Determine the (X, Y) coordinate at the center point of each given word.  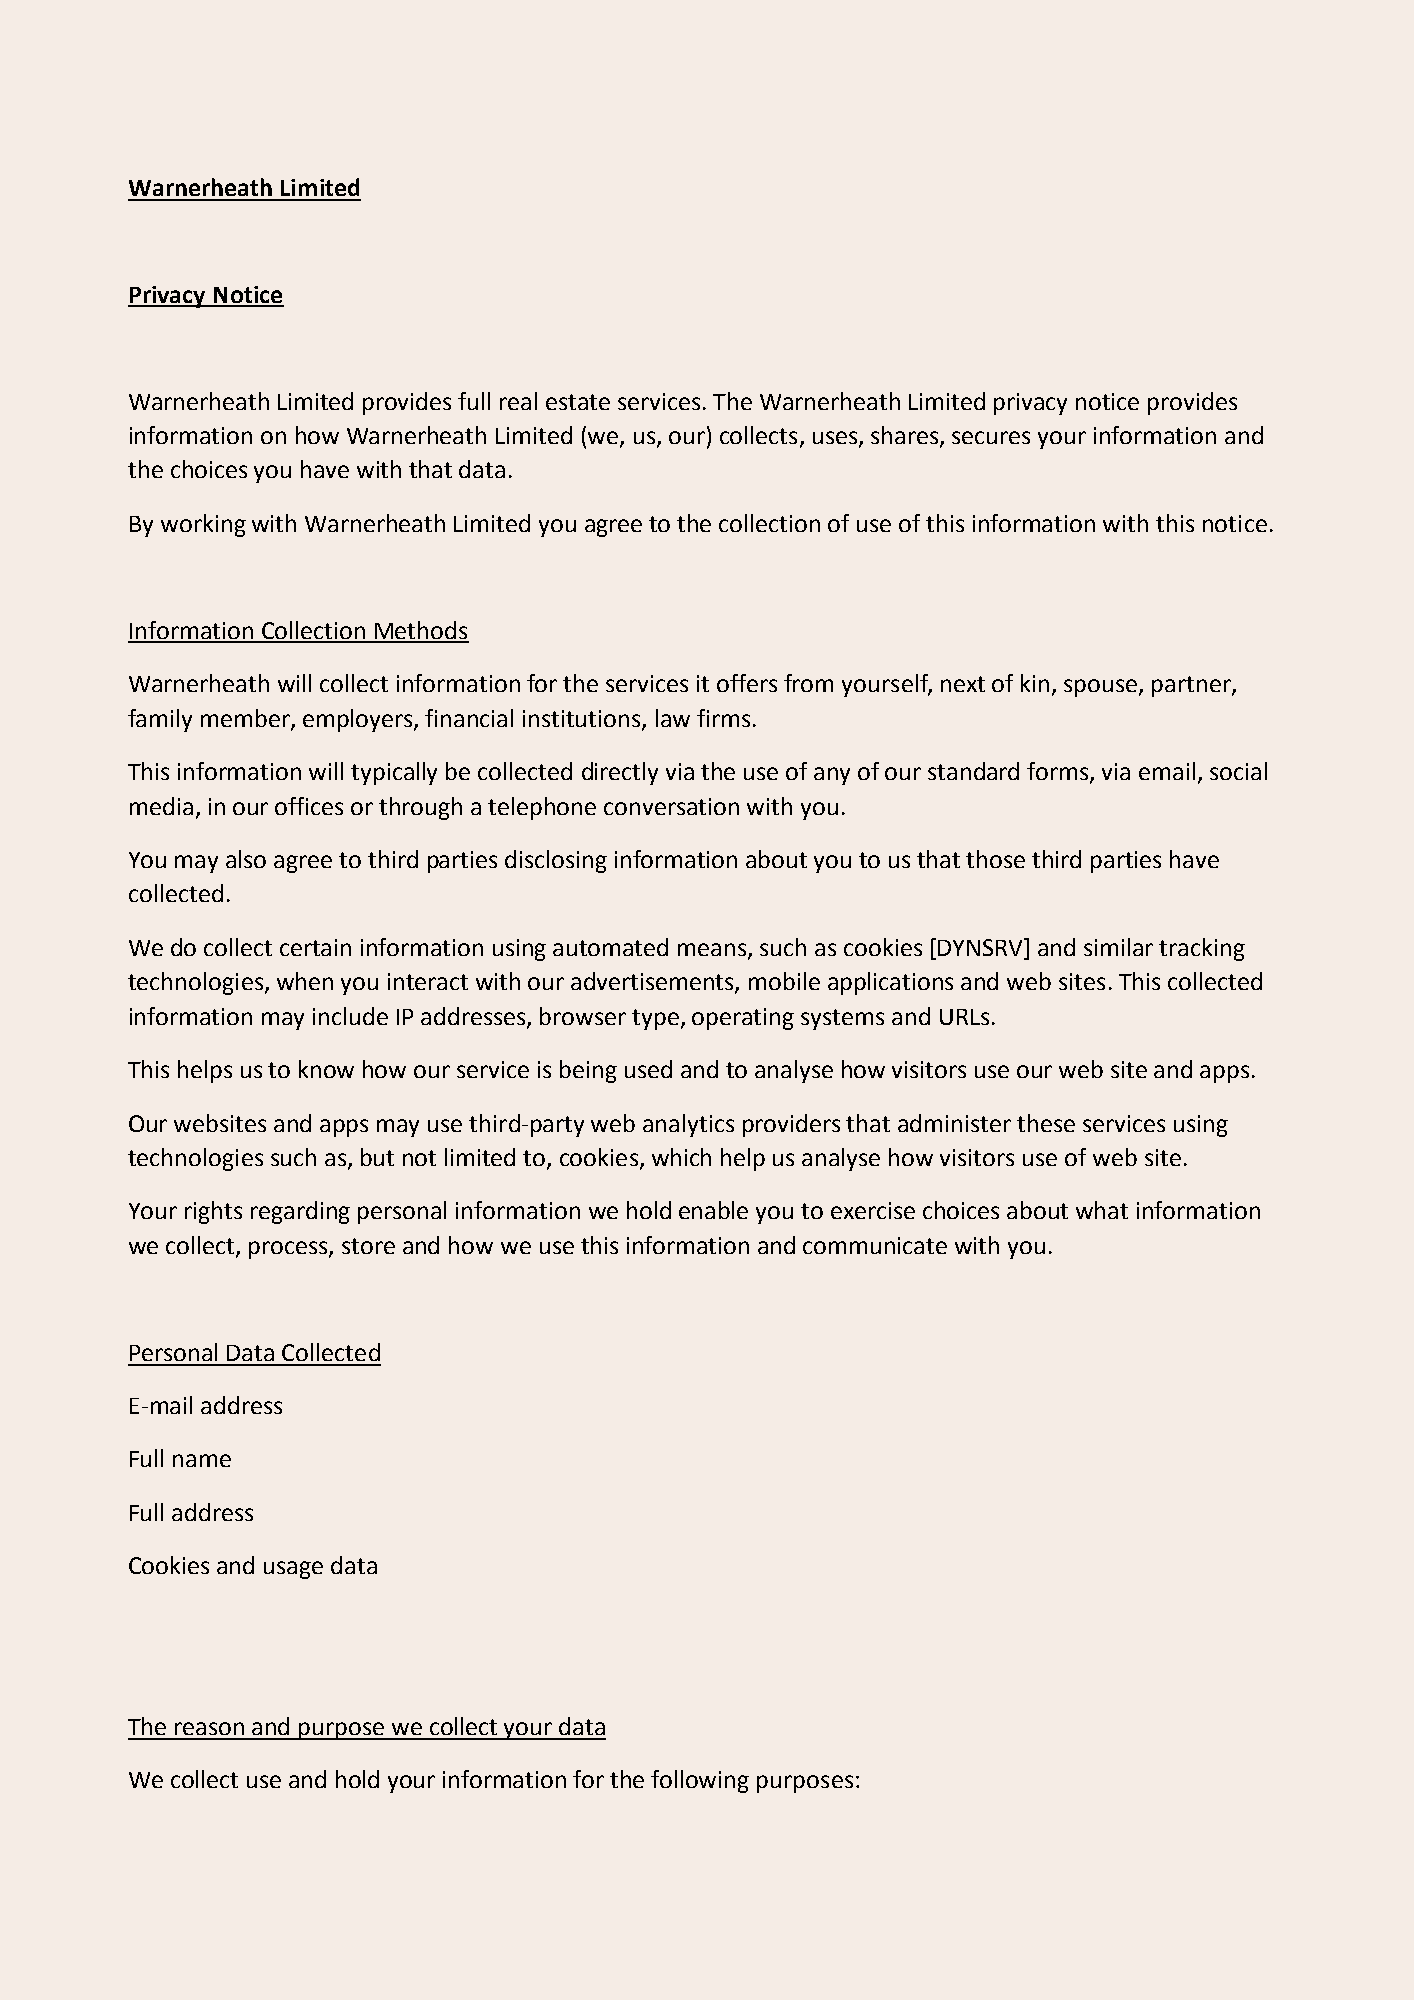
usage (293, 1570)
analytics (688, 1125)
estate (578, 402)
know (326, 1069)
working (203, 525)
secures (991, 437)
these (1046, 1123)
